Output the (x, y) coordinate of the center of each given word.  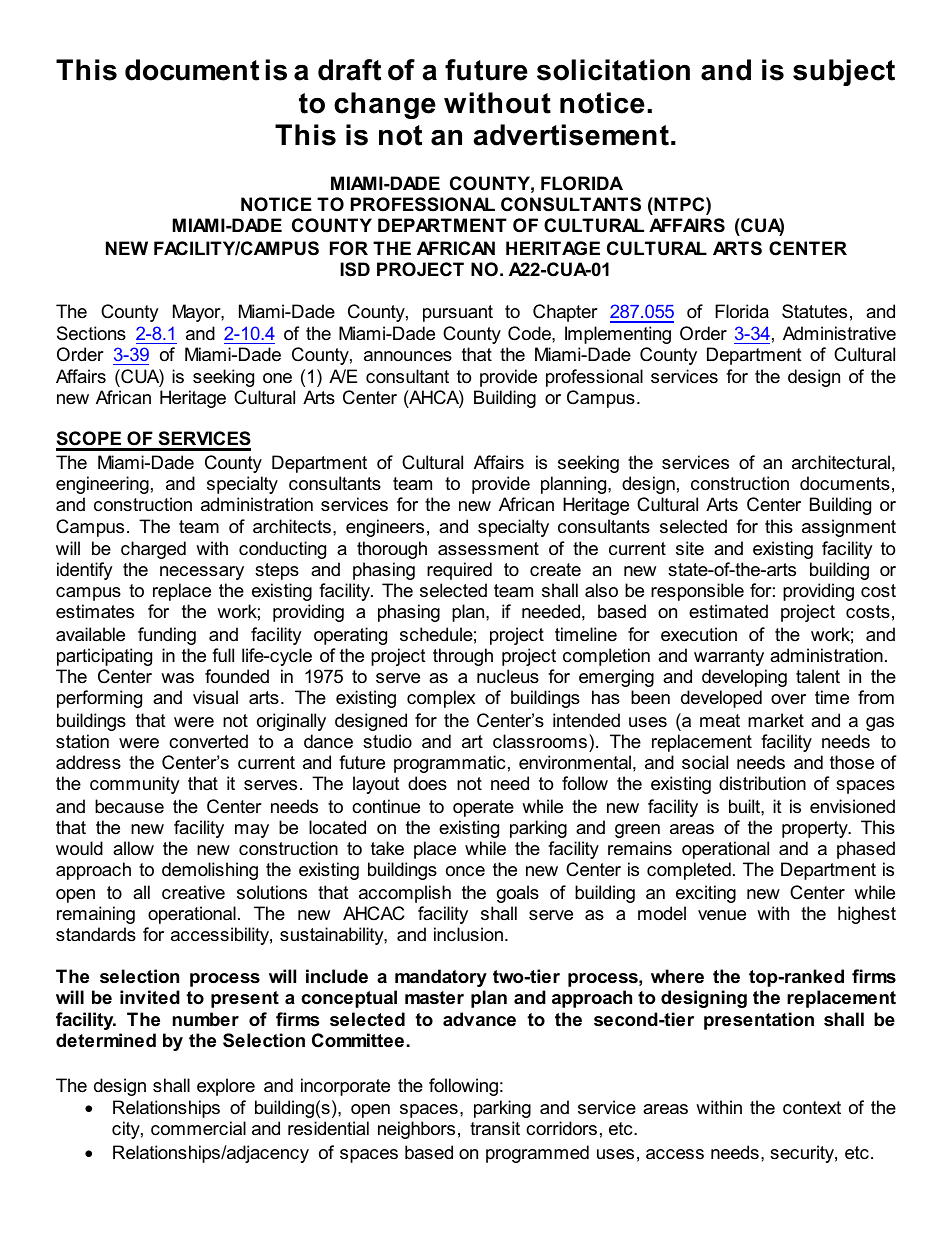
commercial (198, 1128)
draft (349, 70)
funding (167, 636)
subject (844, 72)
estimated (728, 611)
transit (495, 1128)
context (812, 1108)
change (385, 105)
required (459, 571)
